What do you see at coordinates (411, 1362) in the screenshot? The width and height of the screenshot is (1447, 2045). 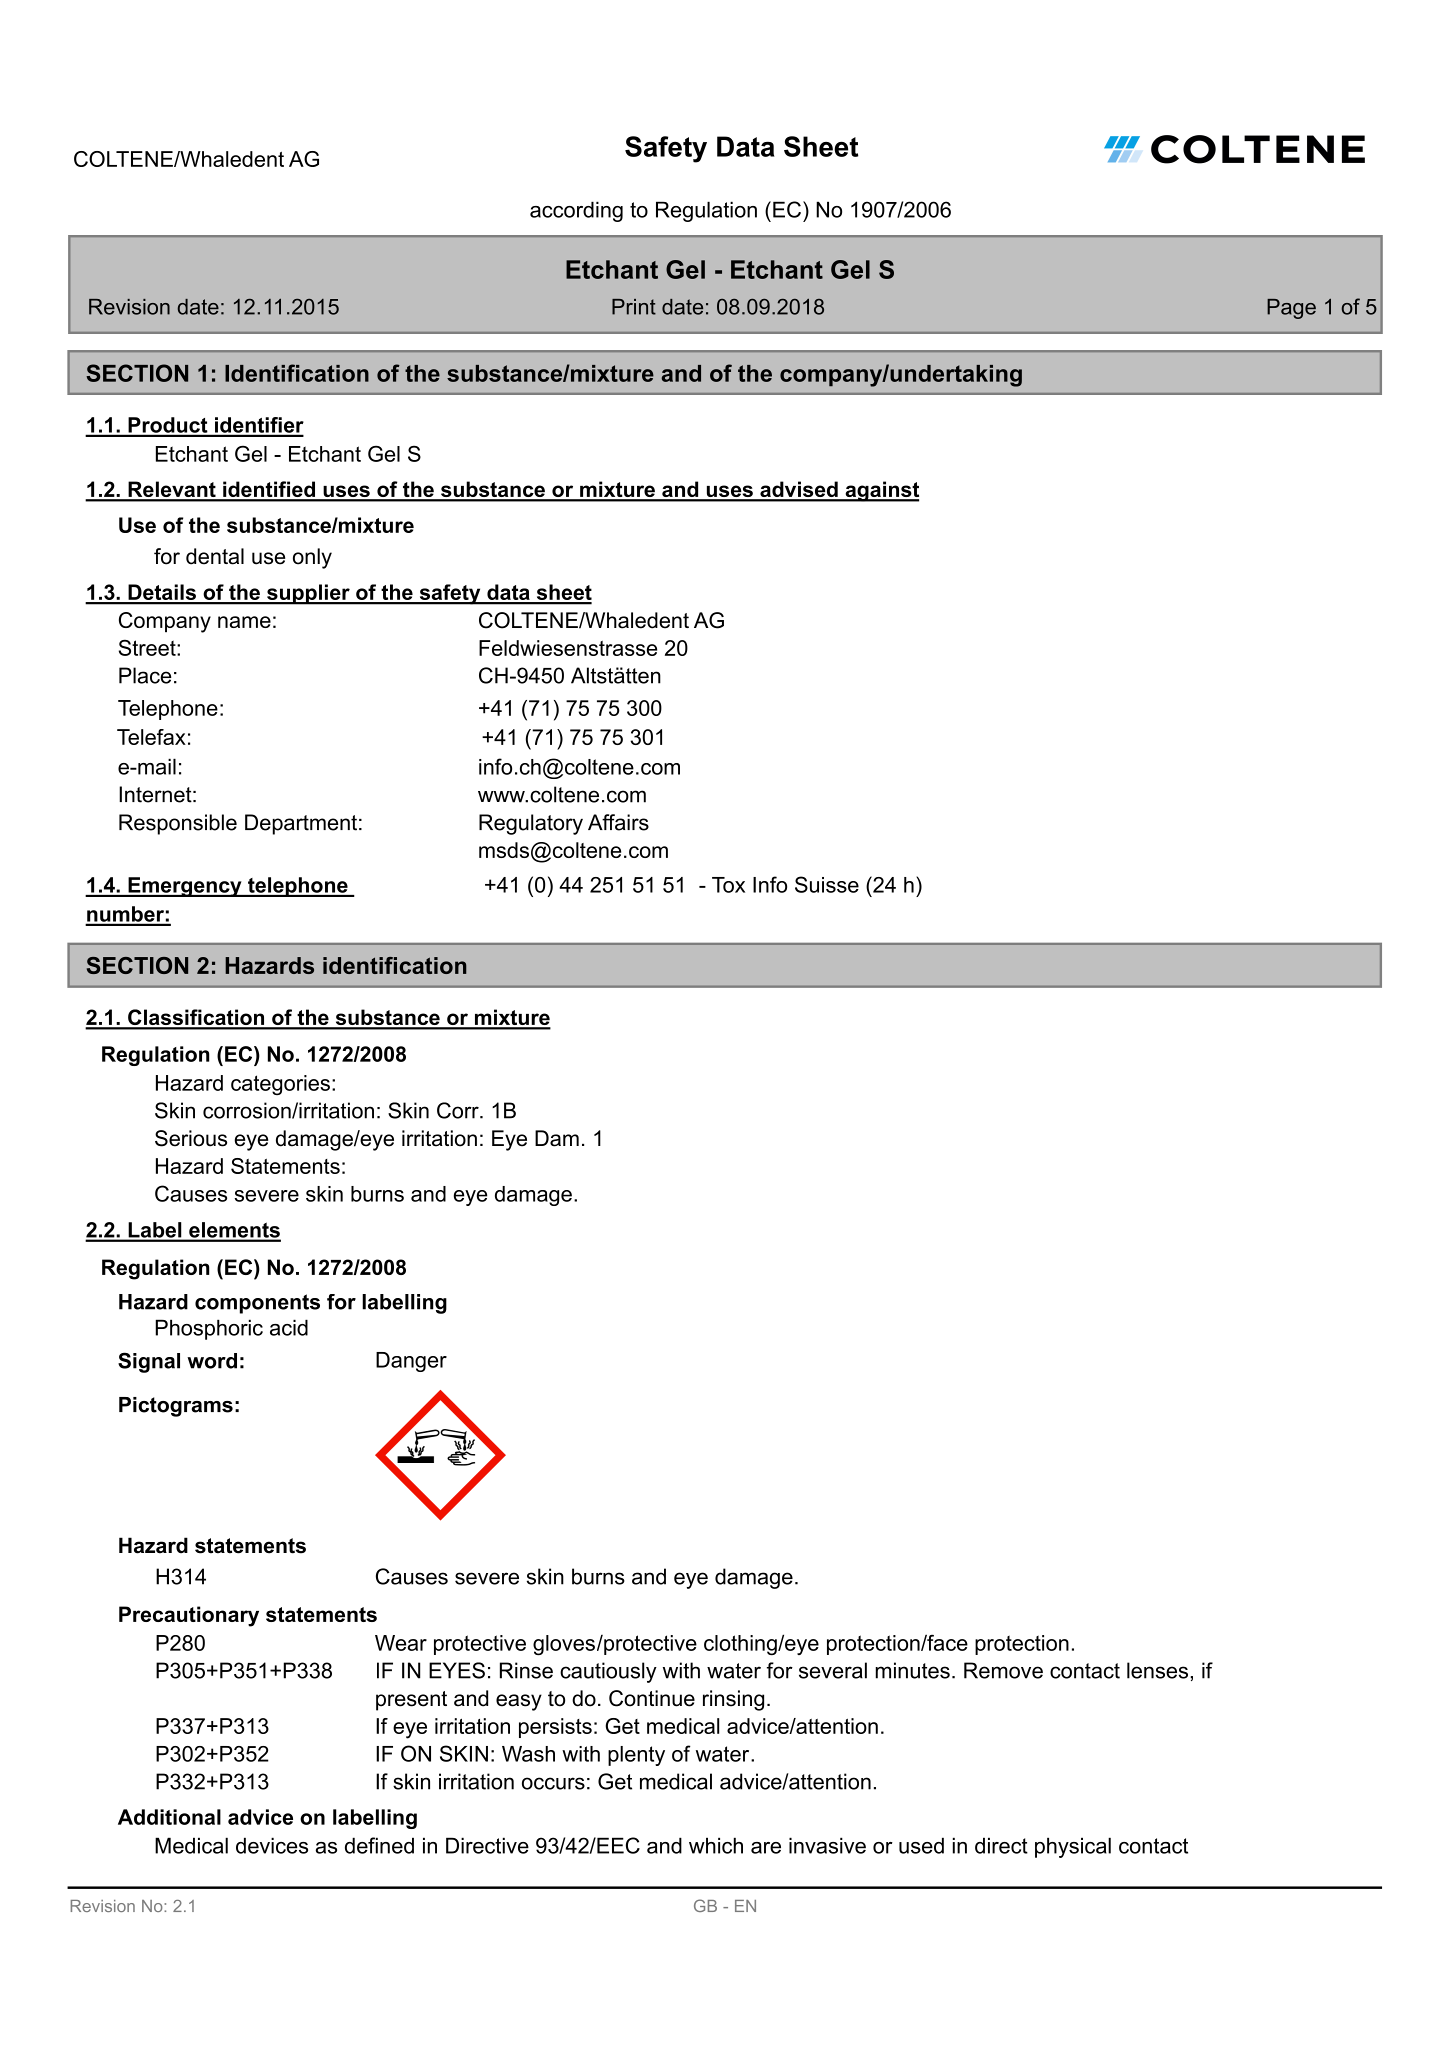 I see `Danger` at bounding box center [411, 1362].
